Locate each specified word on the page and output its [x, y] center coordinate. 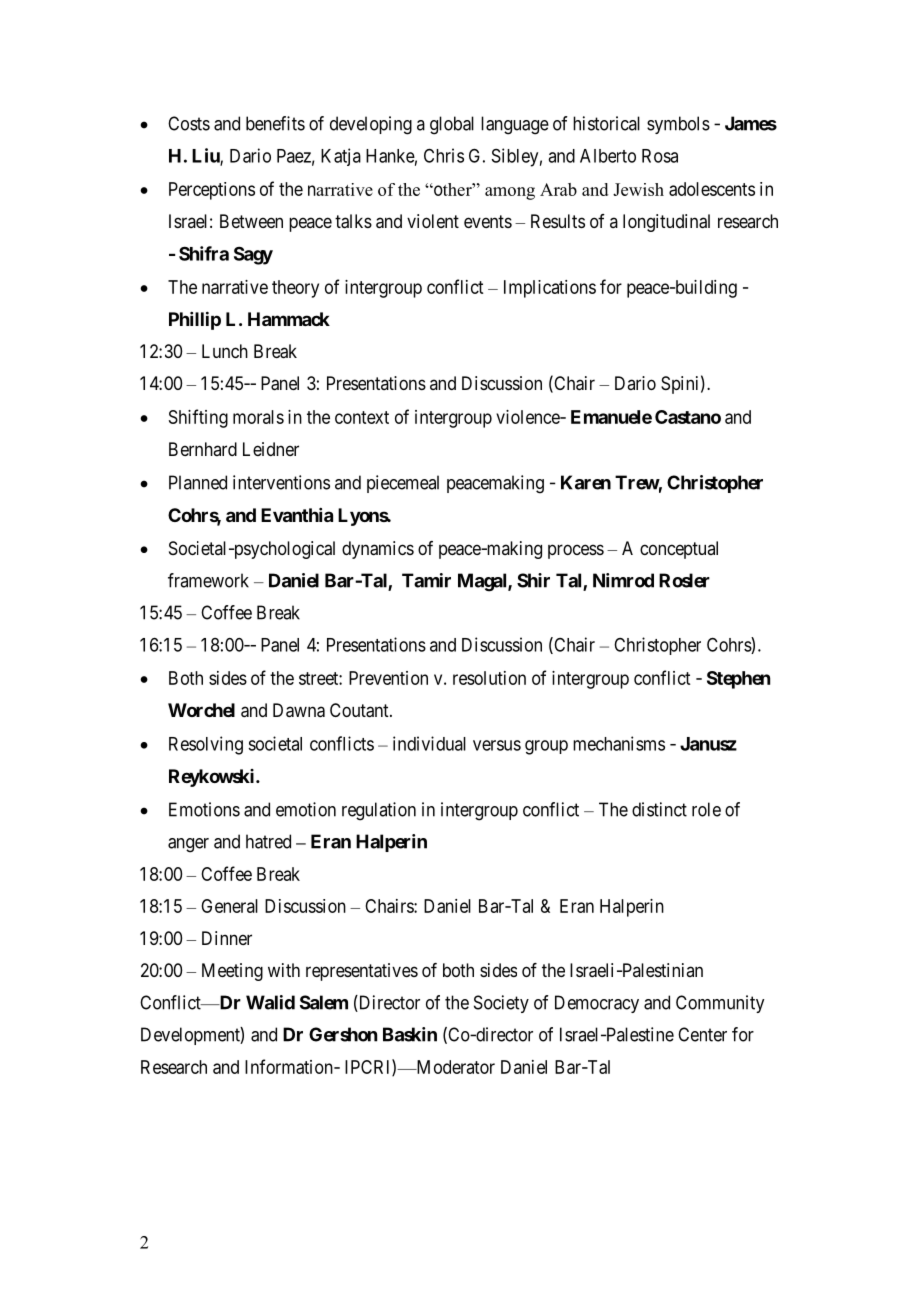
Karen [586, 482]
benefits [275, 123]
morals [258, 417]
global [452, 125]
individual [429, 743]
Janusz [708, 744]
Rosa [660, 156]
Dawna [299, 710]
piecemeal [403, 484]
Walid [270, 1002]
